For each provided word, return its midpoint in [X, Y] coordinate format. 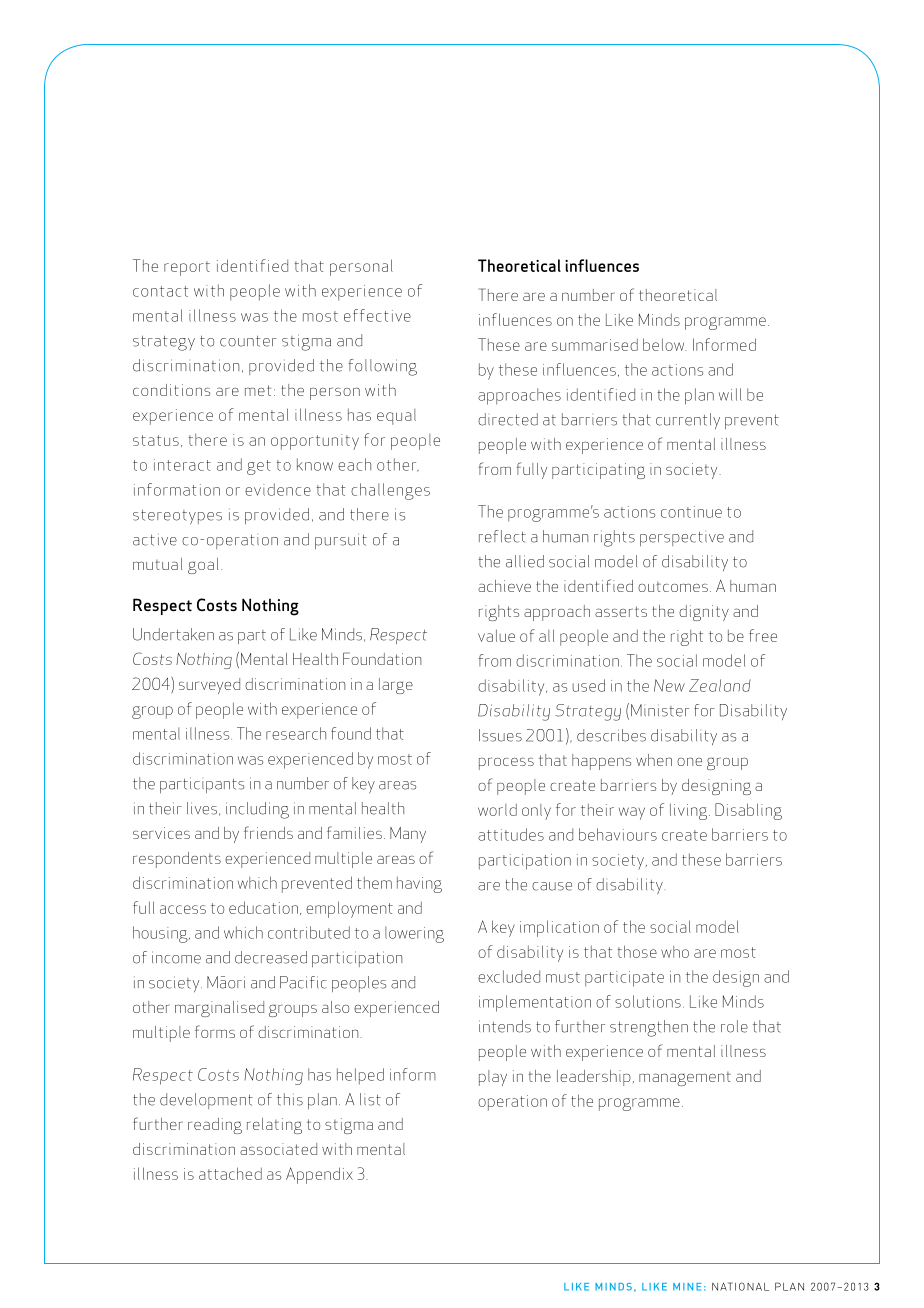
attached [230, 1173]
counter [248, 341]
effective [377, 315]
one [689, 761]
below [665, 344]
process [506, 763]
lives [202, 808]
